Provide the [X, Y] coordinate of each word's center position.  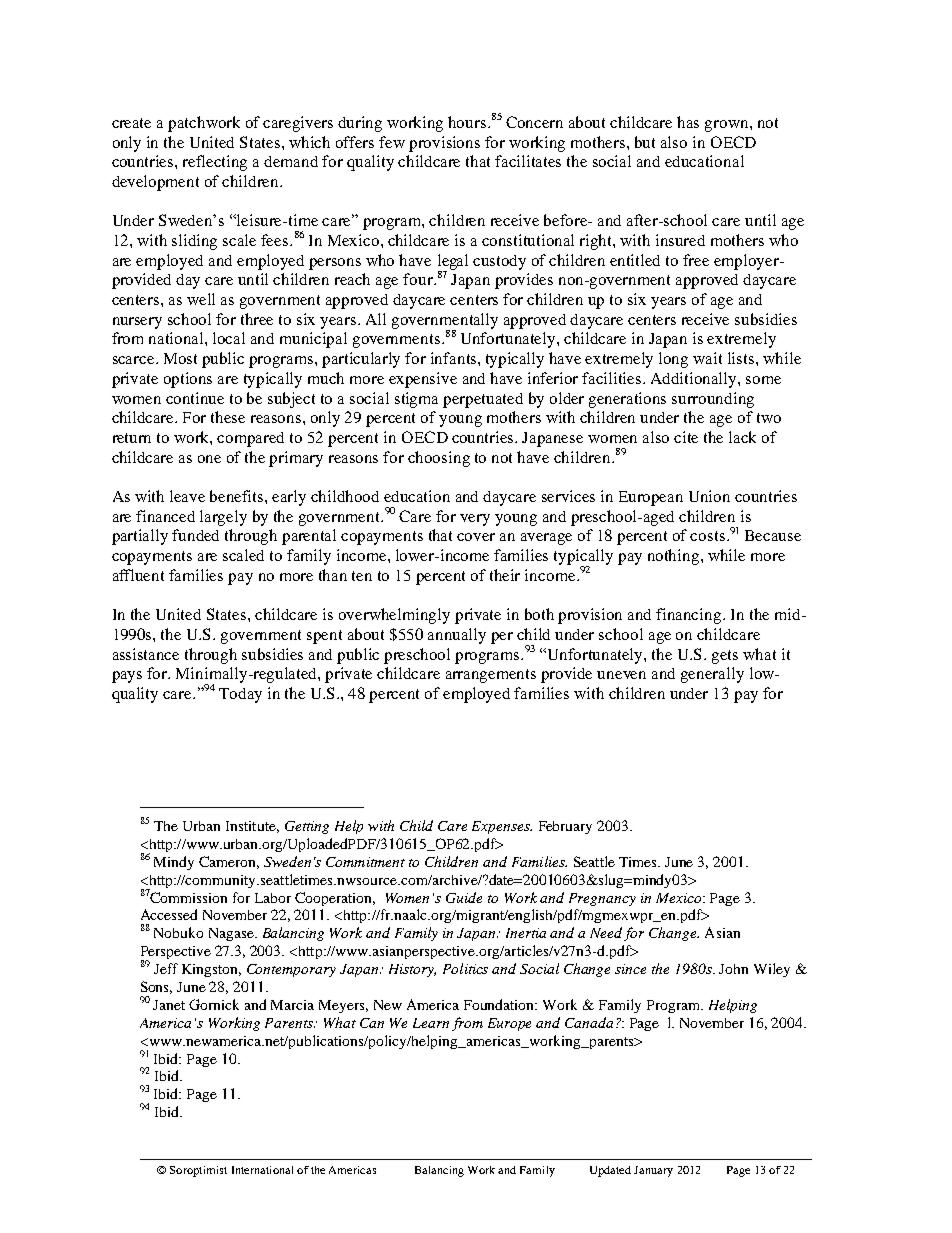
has [688, 122]
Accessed [169, 914]
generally [712, 675]
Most [180, 358]
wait [707, 358]
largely [223, 518]
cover [476, 537]
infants [455, 358]
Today [240, 695]
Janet [169, 1005]
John [733, 969]
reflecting [215, 163]
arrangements [491, 676]
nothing [675, 557]
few [392, 142]
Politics [465, 968]
